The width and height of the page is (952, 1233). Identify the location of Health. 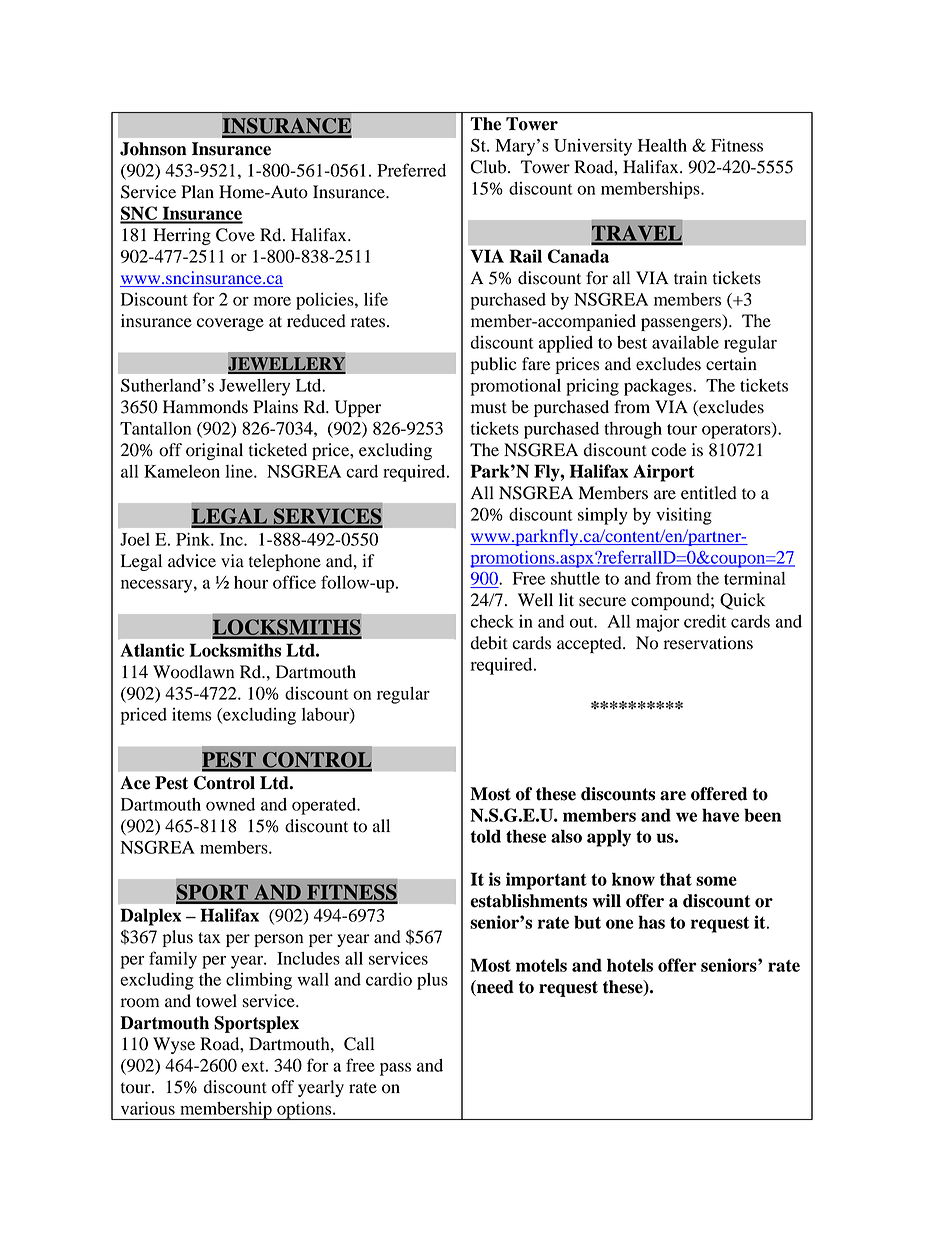
(662, 145).
